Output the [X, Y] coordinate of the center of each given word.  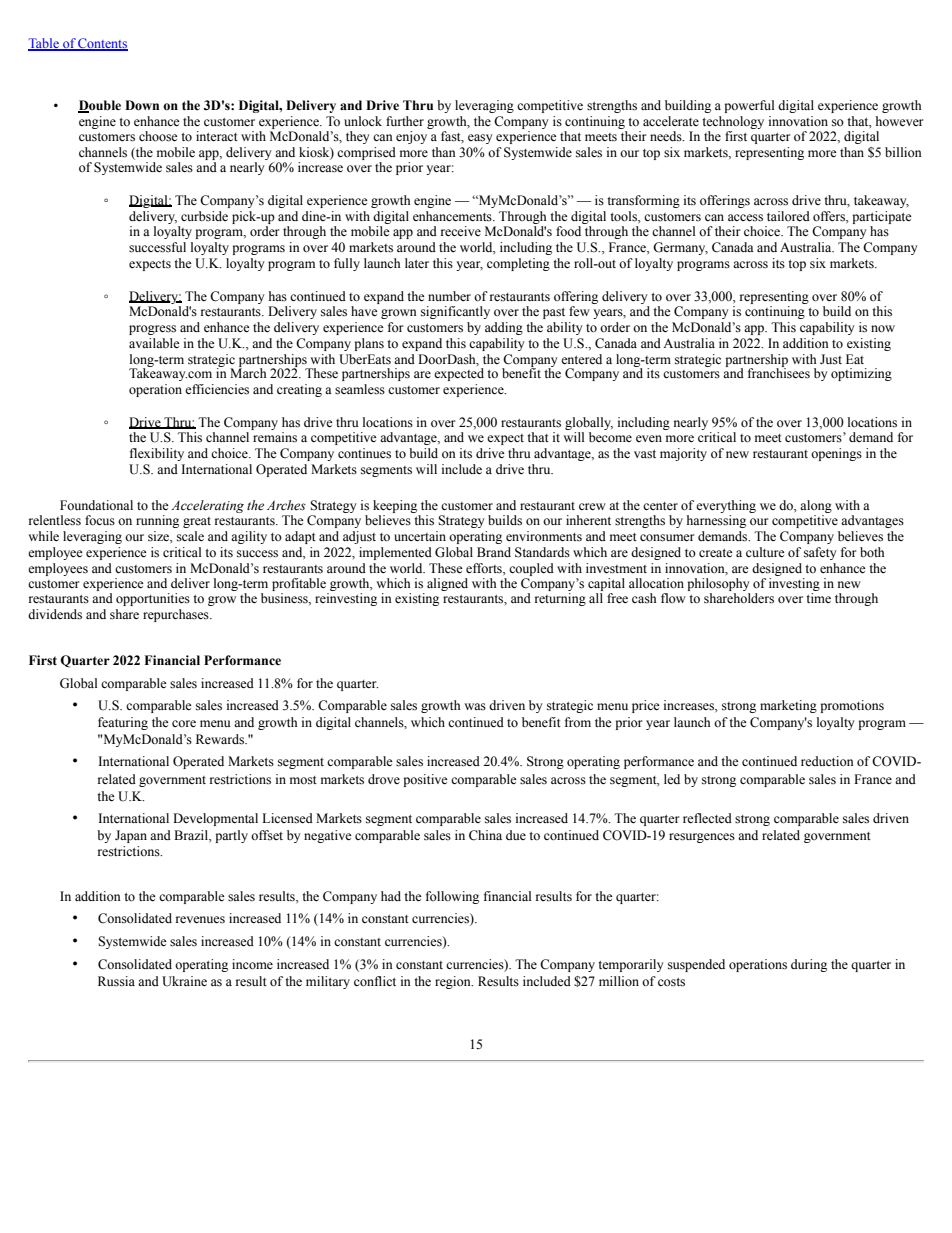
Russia [116, 981]
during [809, 965]
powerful [749, 106]
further [405, 121]
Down [142, 105]
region [454, 982]
